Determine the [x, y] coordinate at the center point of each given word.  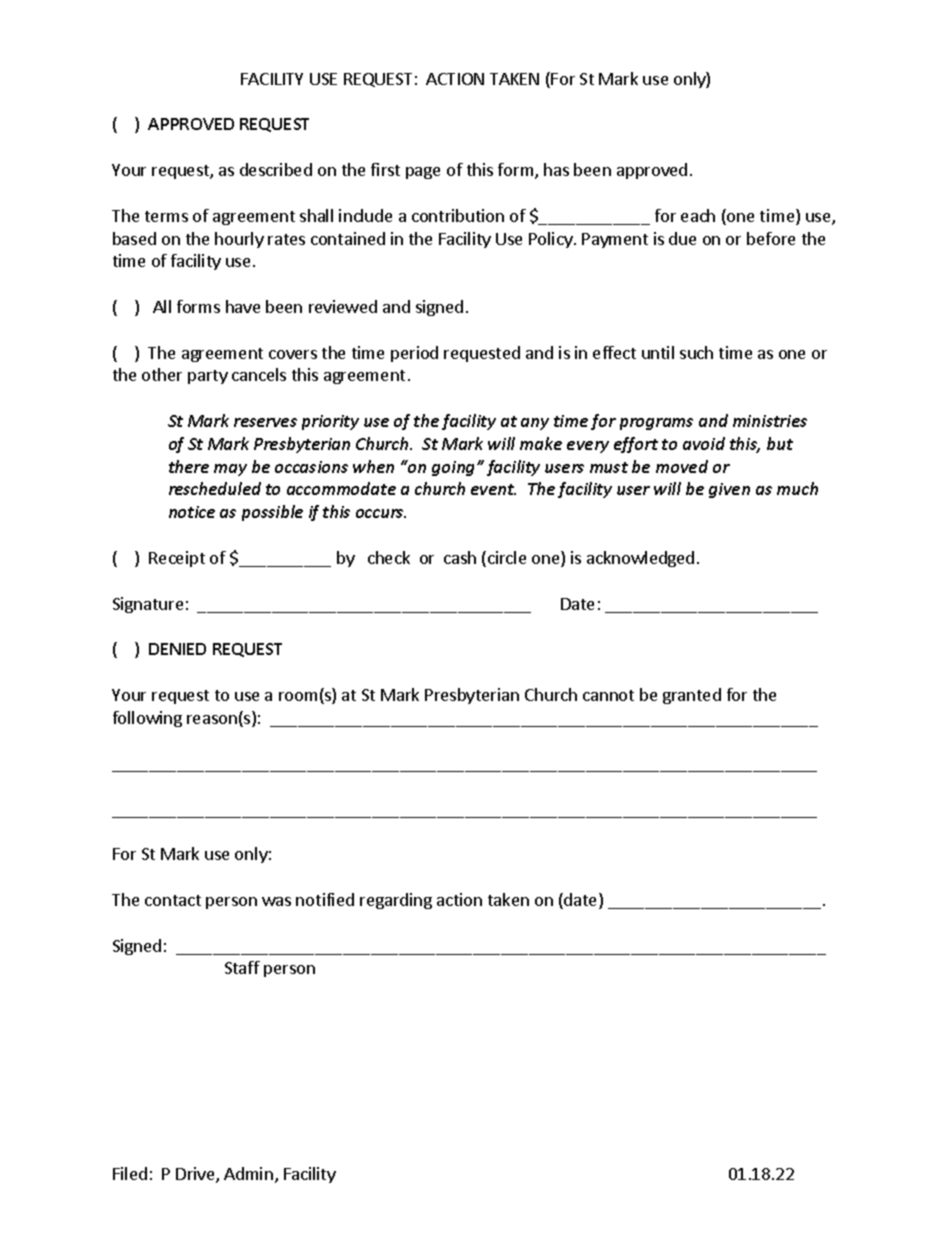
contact [173, 900]
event [493, 489]
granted [692, 696]
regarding [396, 901]
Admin [248, 1173]
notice [192, 512]
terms [166, 216]
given [729, 490]
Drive [196, 1175]
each [698, 215]
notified [325, 899]
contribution [458, 215]
